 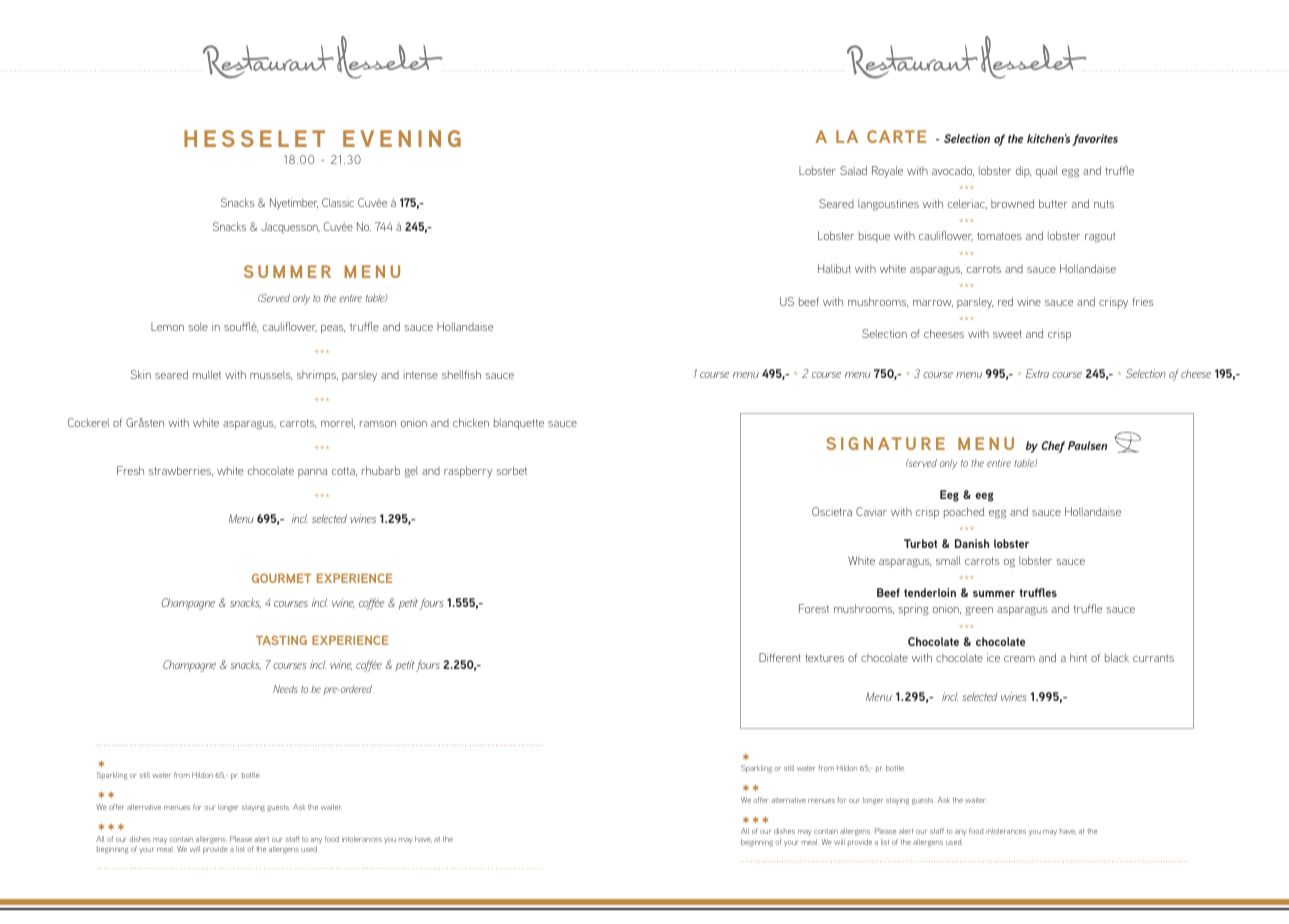 What do you see at coordinates (1019, 659) in the screenshot?
I see `cream` at bounding box center [1019, 659].
